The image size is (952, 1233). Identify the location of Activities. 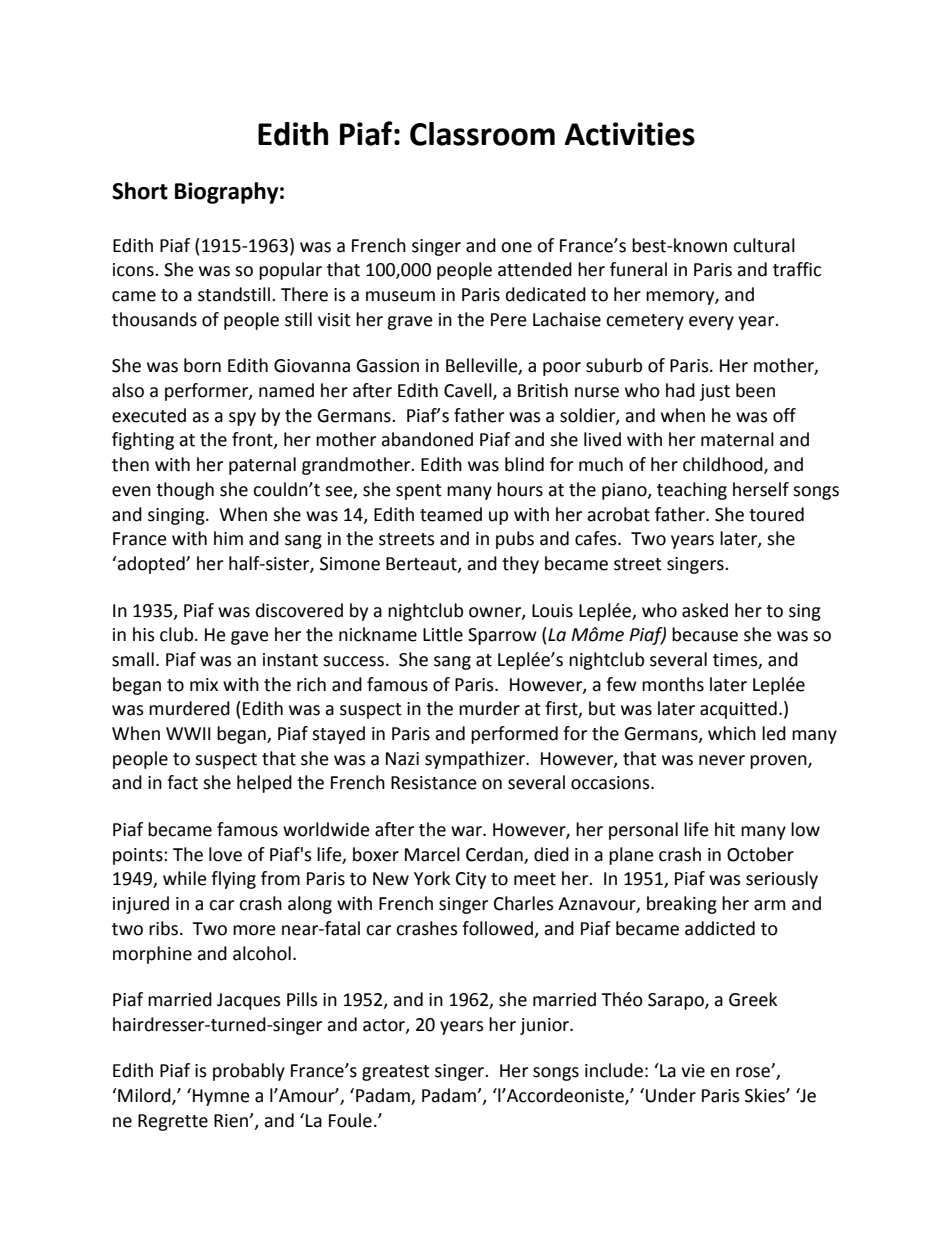
(629, 134).
